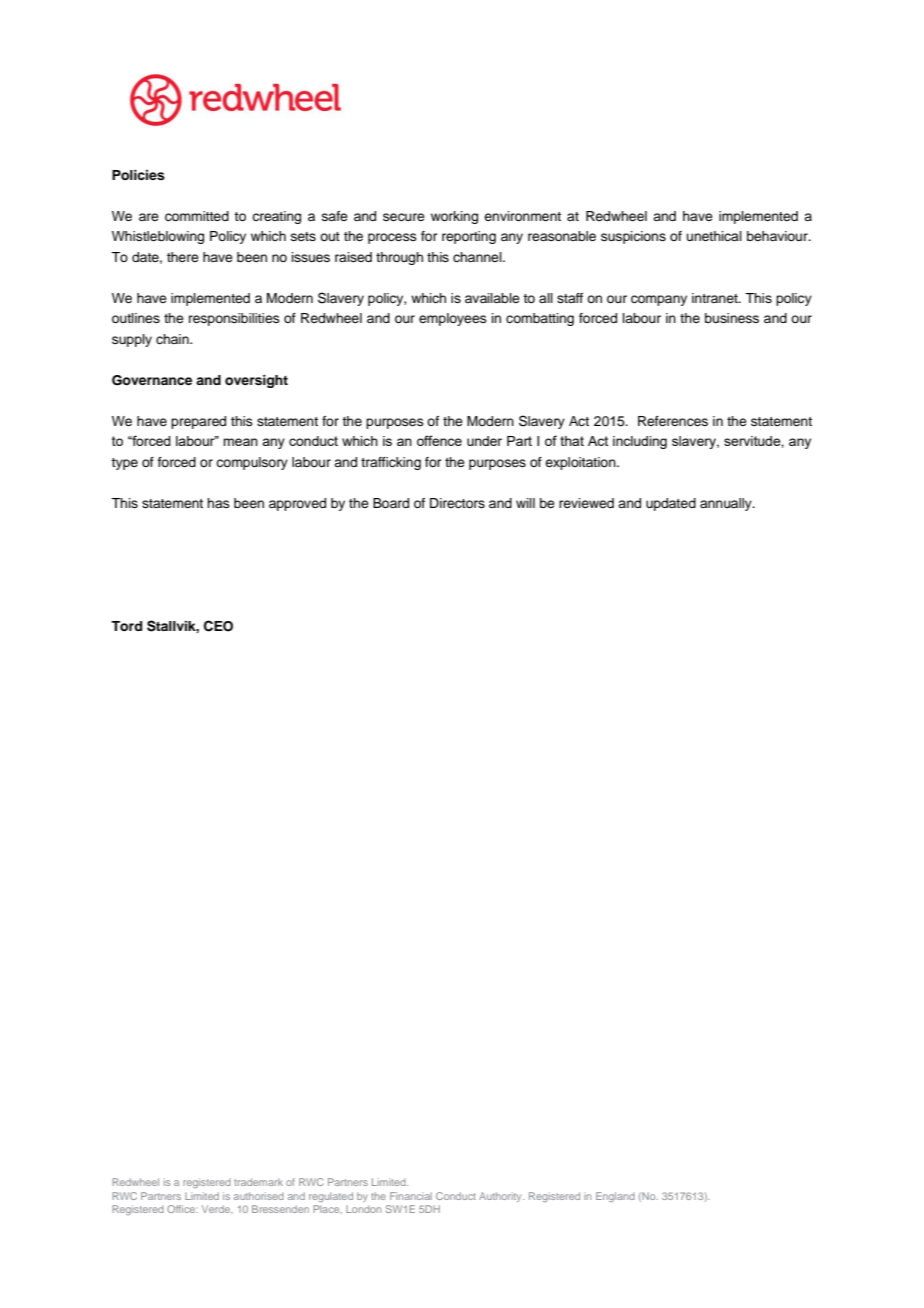 Image resolution: width=924 pixels, height=1308 pixels. What do you see at coordinates (727, 504) in the screenshot?
I see `annually` at bounding box center [727, 504].
